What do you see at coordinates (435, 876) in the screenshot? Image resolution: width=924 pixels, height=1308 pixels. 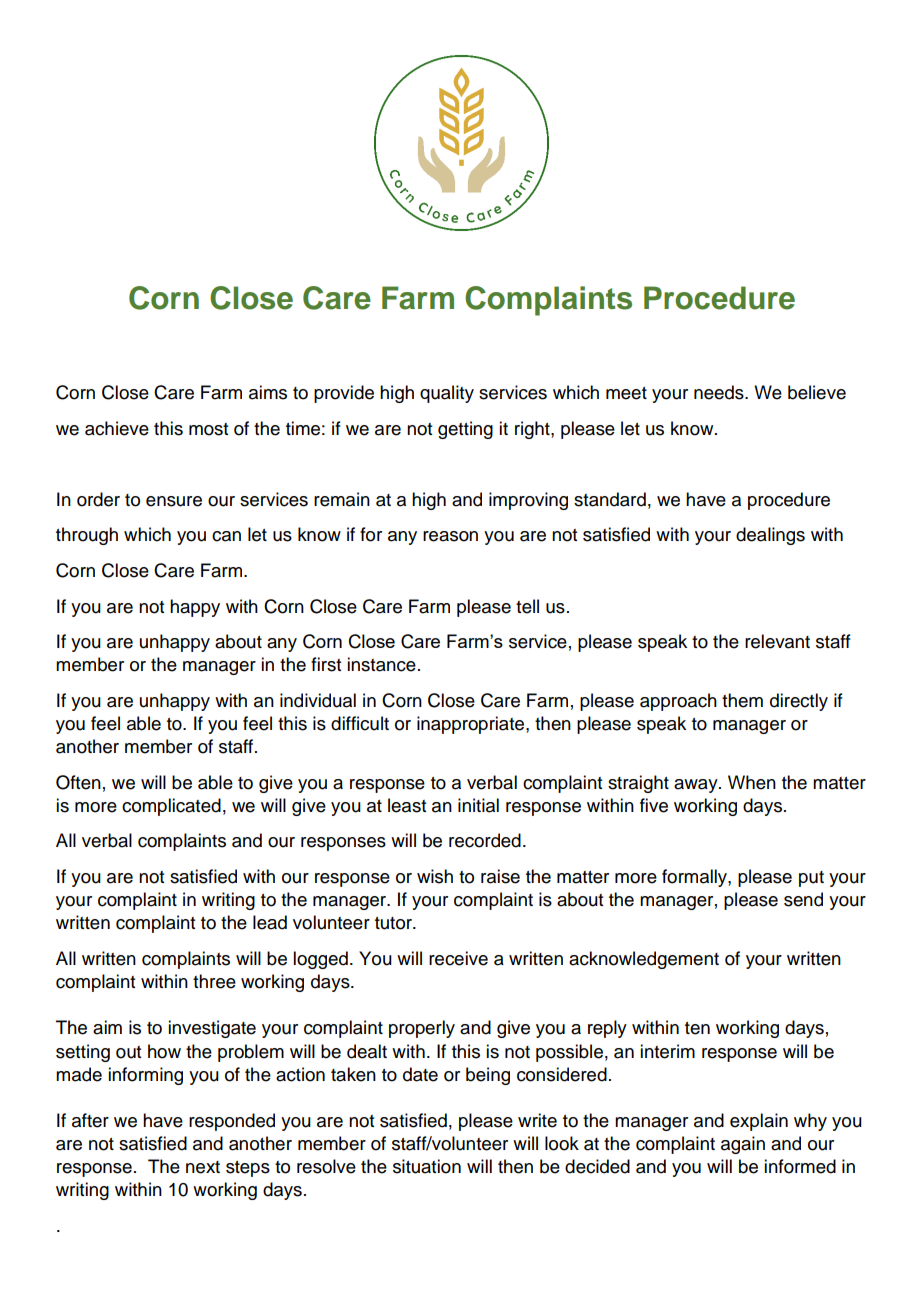 I see `wish` at bounding box center [435, 876].
